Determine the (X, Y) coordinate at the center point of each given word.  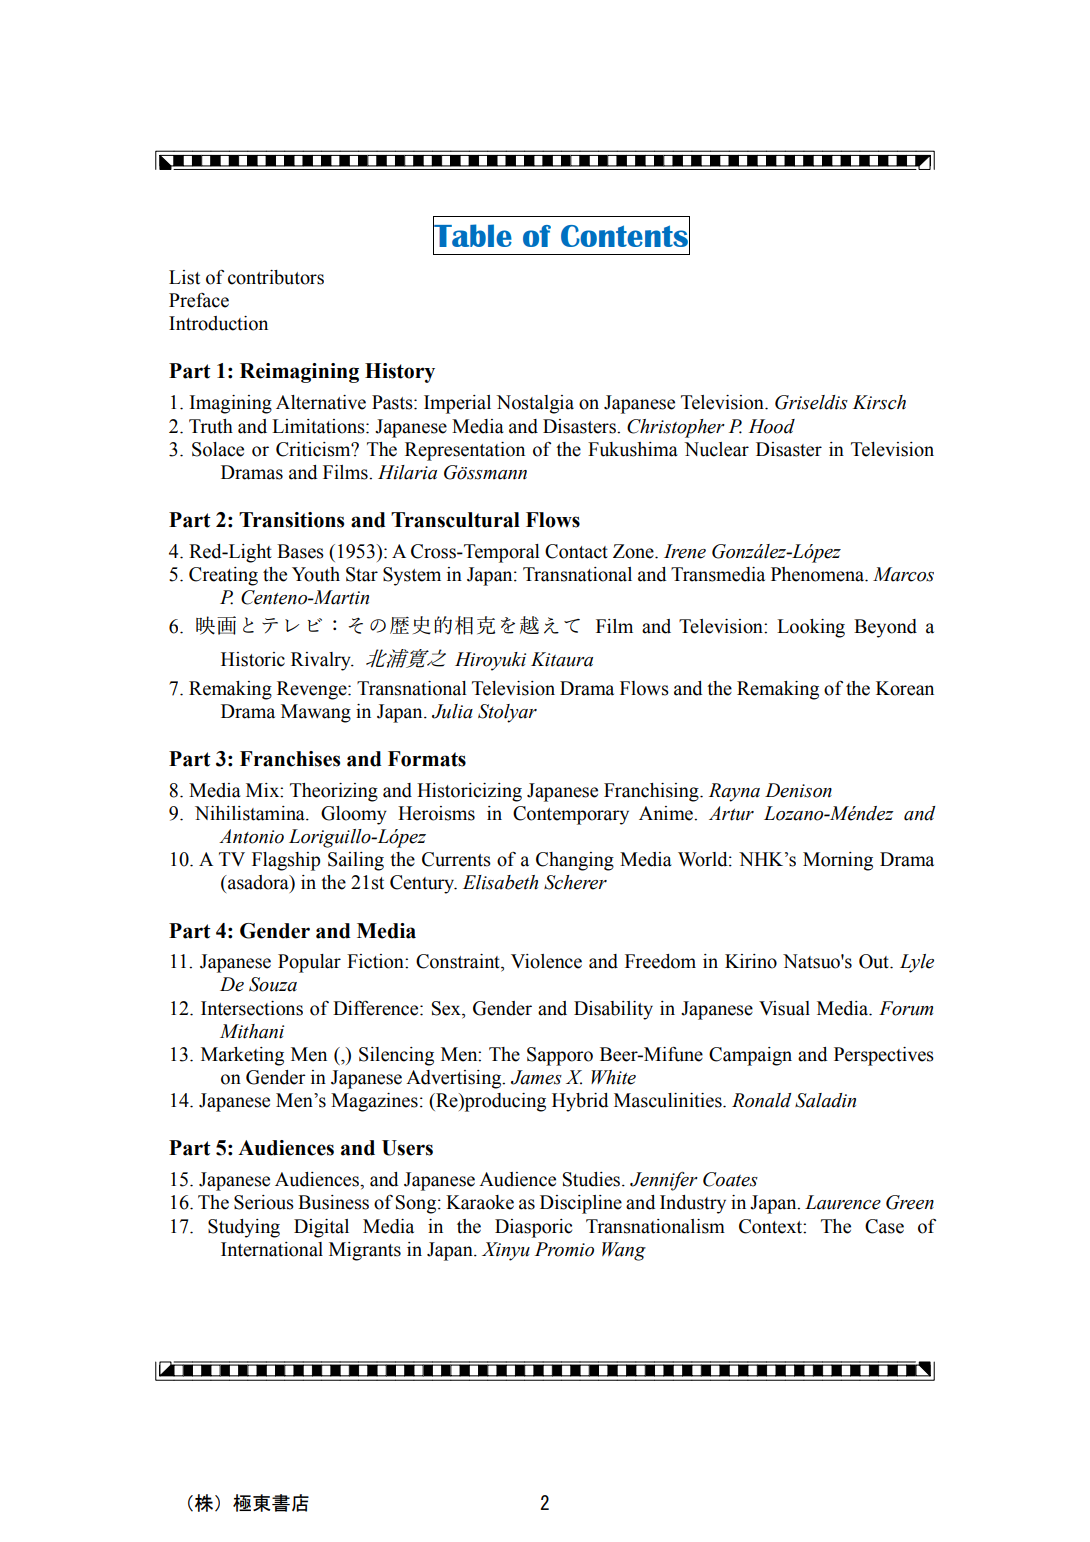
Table (472, 235)
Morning (838, 861)
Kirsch (879, 402)
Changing (575, 861)
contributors (276, 277)
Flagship (286, 861)
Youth (316, 574)
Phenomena (819, 574)
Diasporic (533, 1228)
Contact (576, 551)
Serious (264, 1202)
